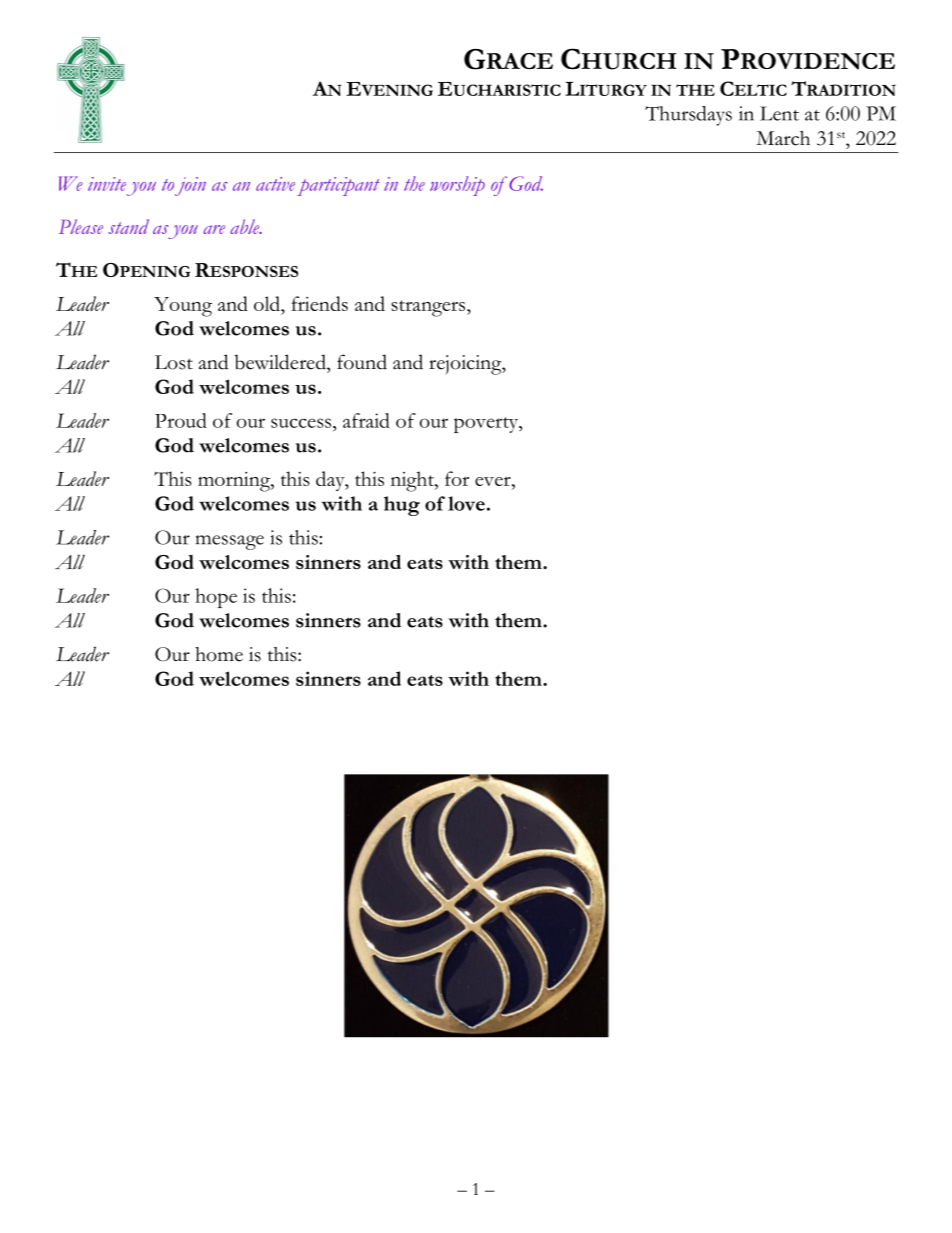 This page has width=952, height=1233. What do you see at coordinates (688, 116) in the page?
I see `Thursdays` at bounding box center [688, 116].
